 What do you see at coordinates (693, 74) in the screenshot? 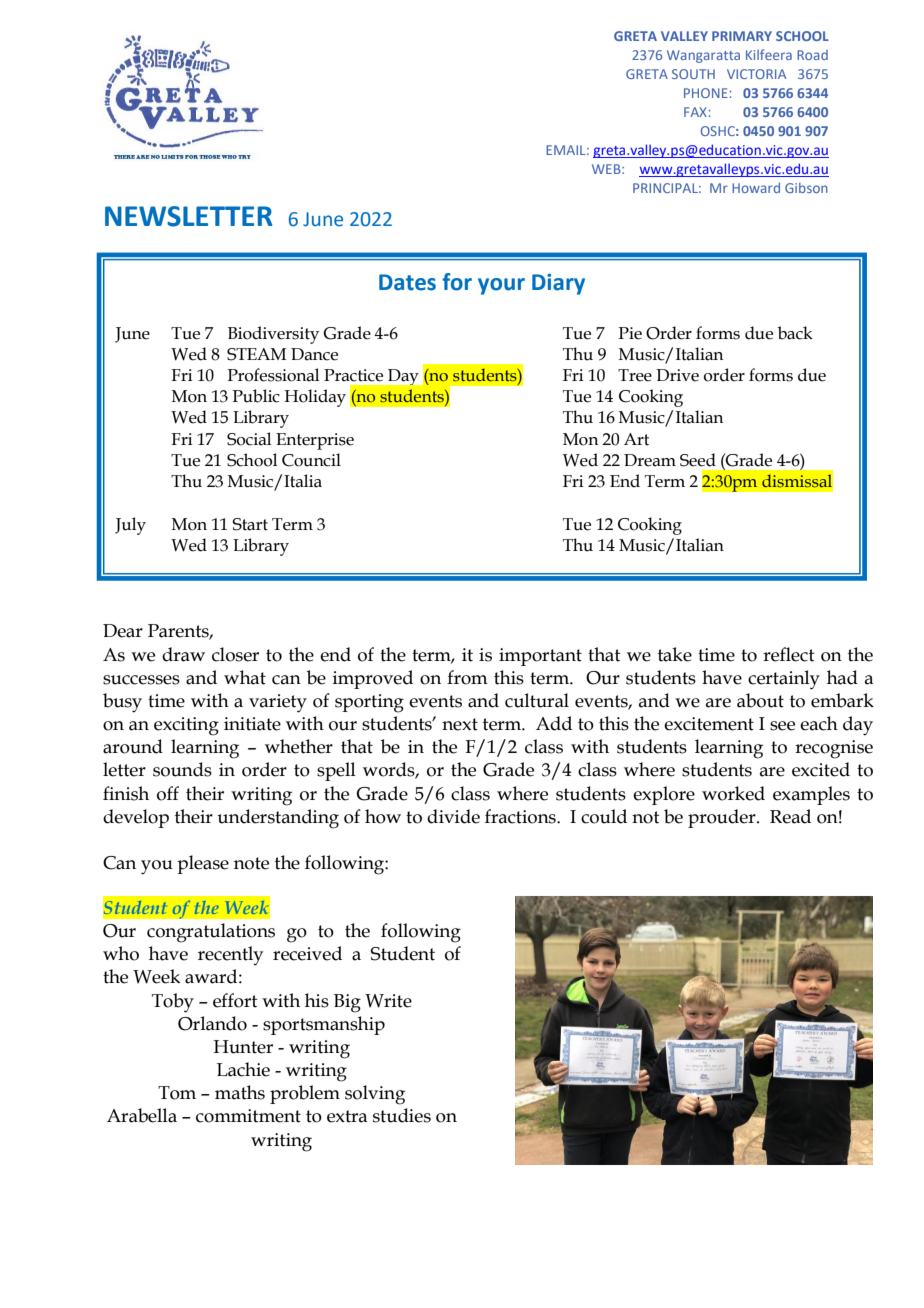
I see `SOUTH` at bounding box center [693, 74].
